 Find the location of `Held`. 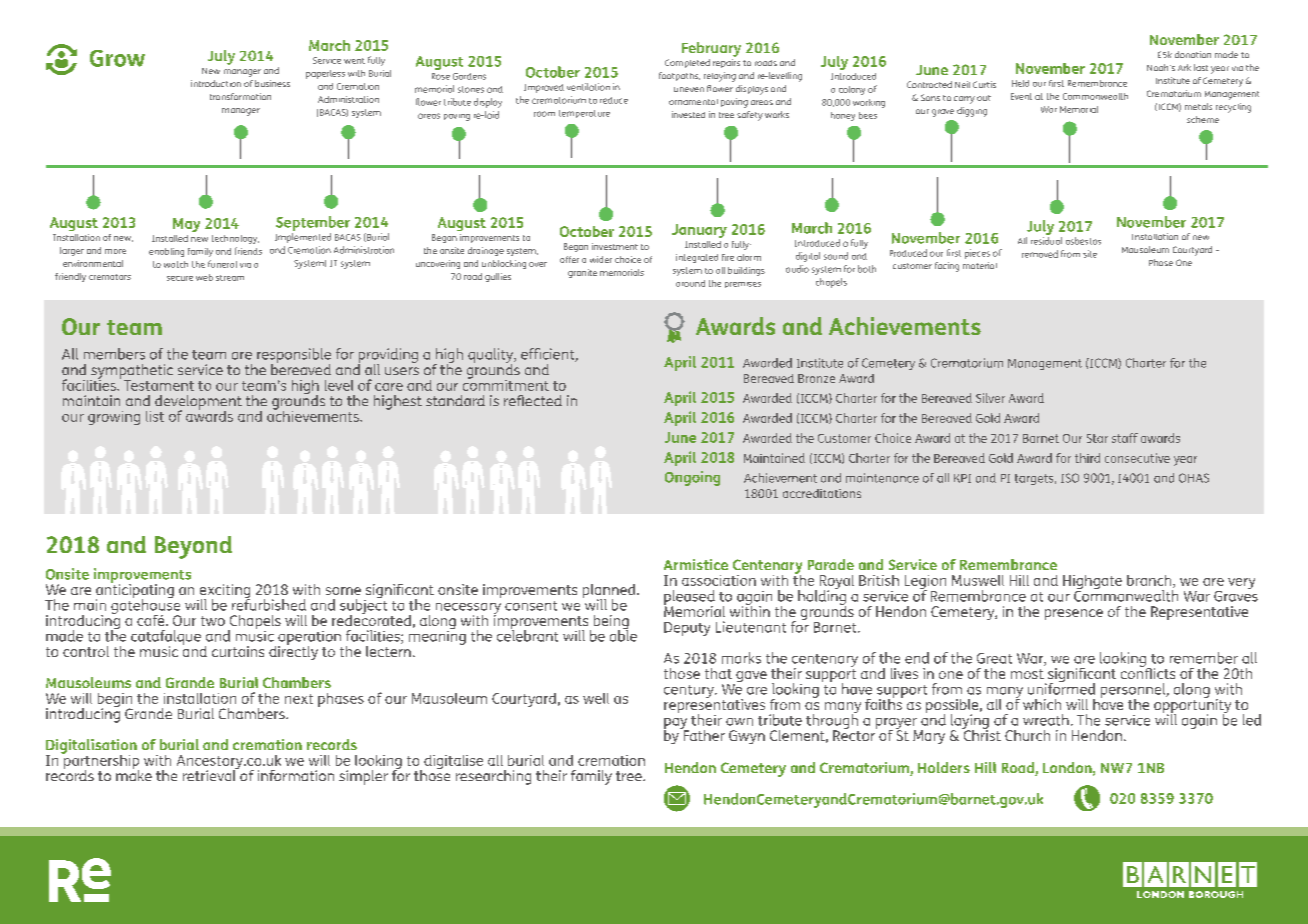

Held is located at coordinates (1020, 83).
